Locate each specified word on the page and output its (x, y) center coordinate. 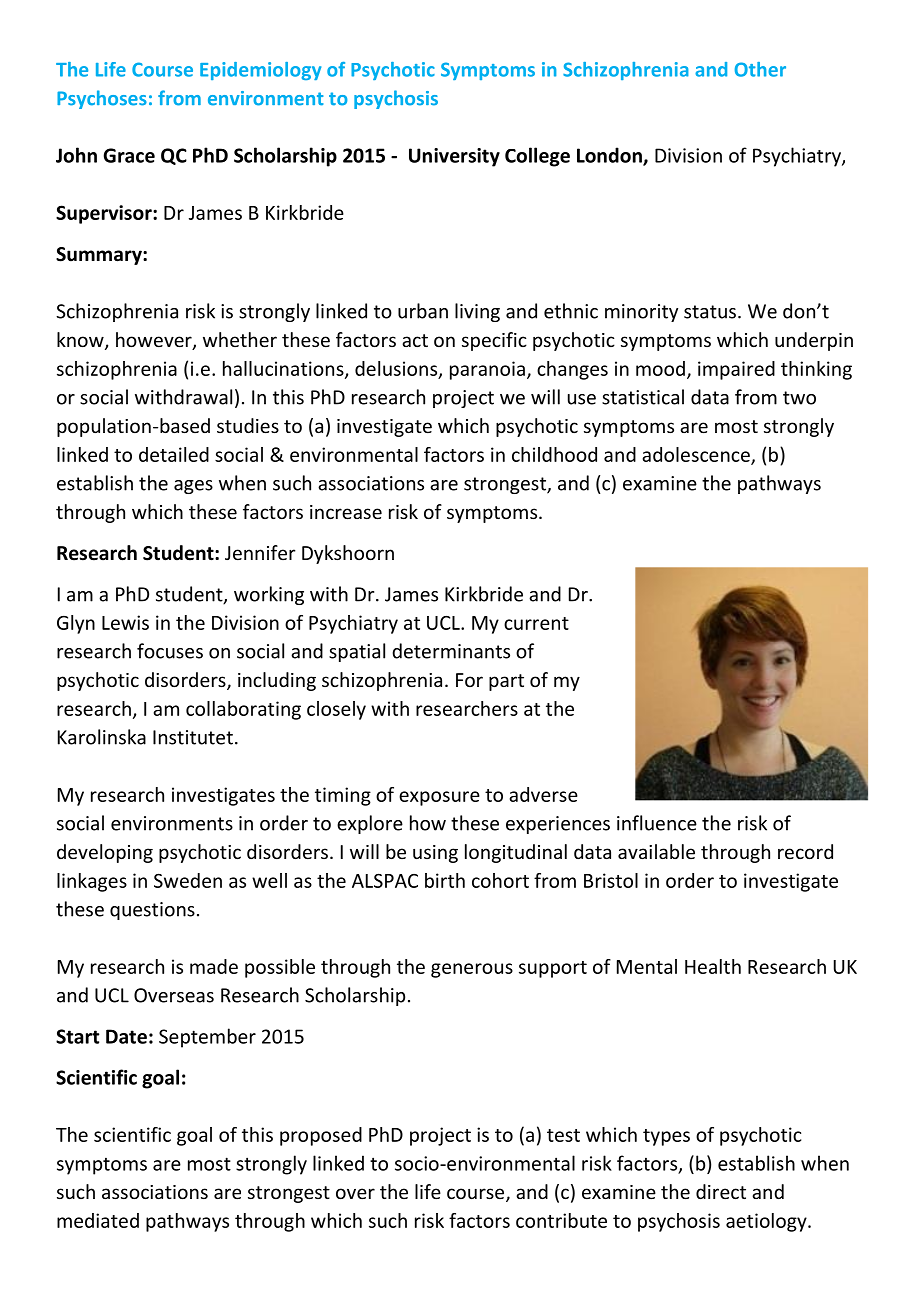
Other (760, 69)
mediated (98, 1220)
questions (152, 911)
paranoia (487, 370)
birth (445, 880)
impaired (736, 370)
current (536, 623)
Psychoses (102, 99)
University (454, 157)
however (155, 341)
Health (713, 966)
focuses (170, 651)
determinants (451, 651)
